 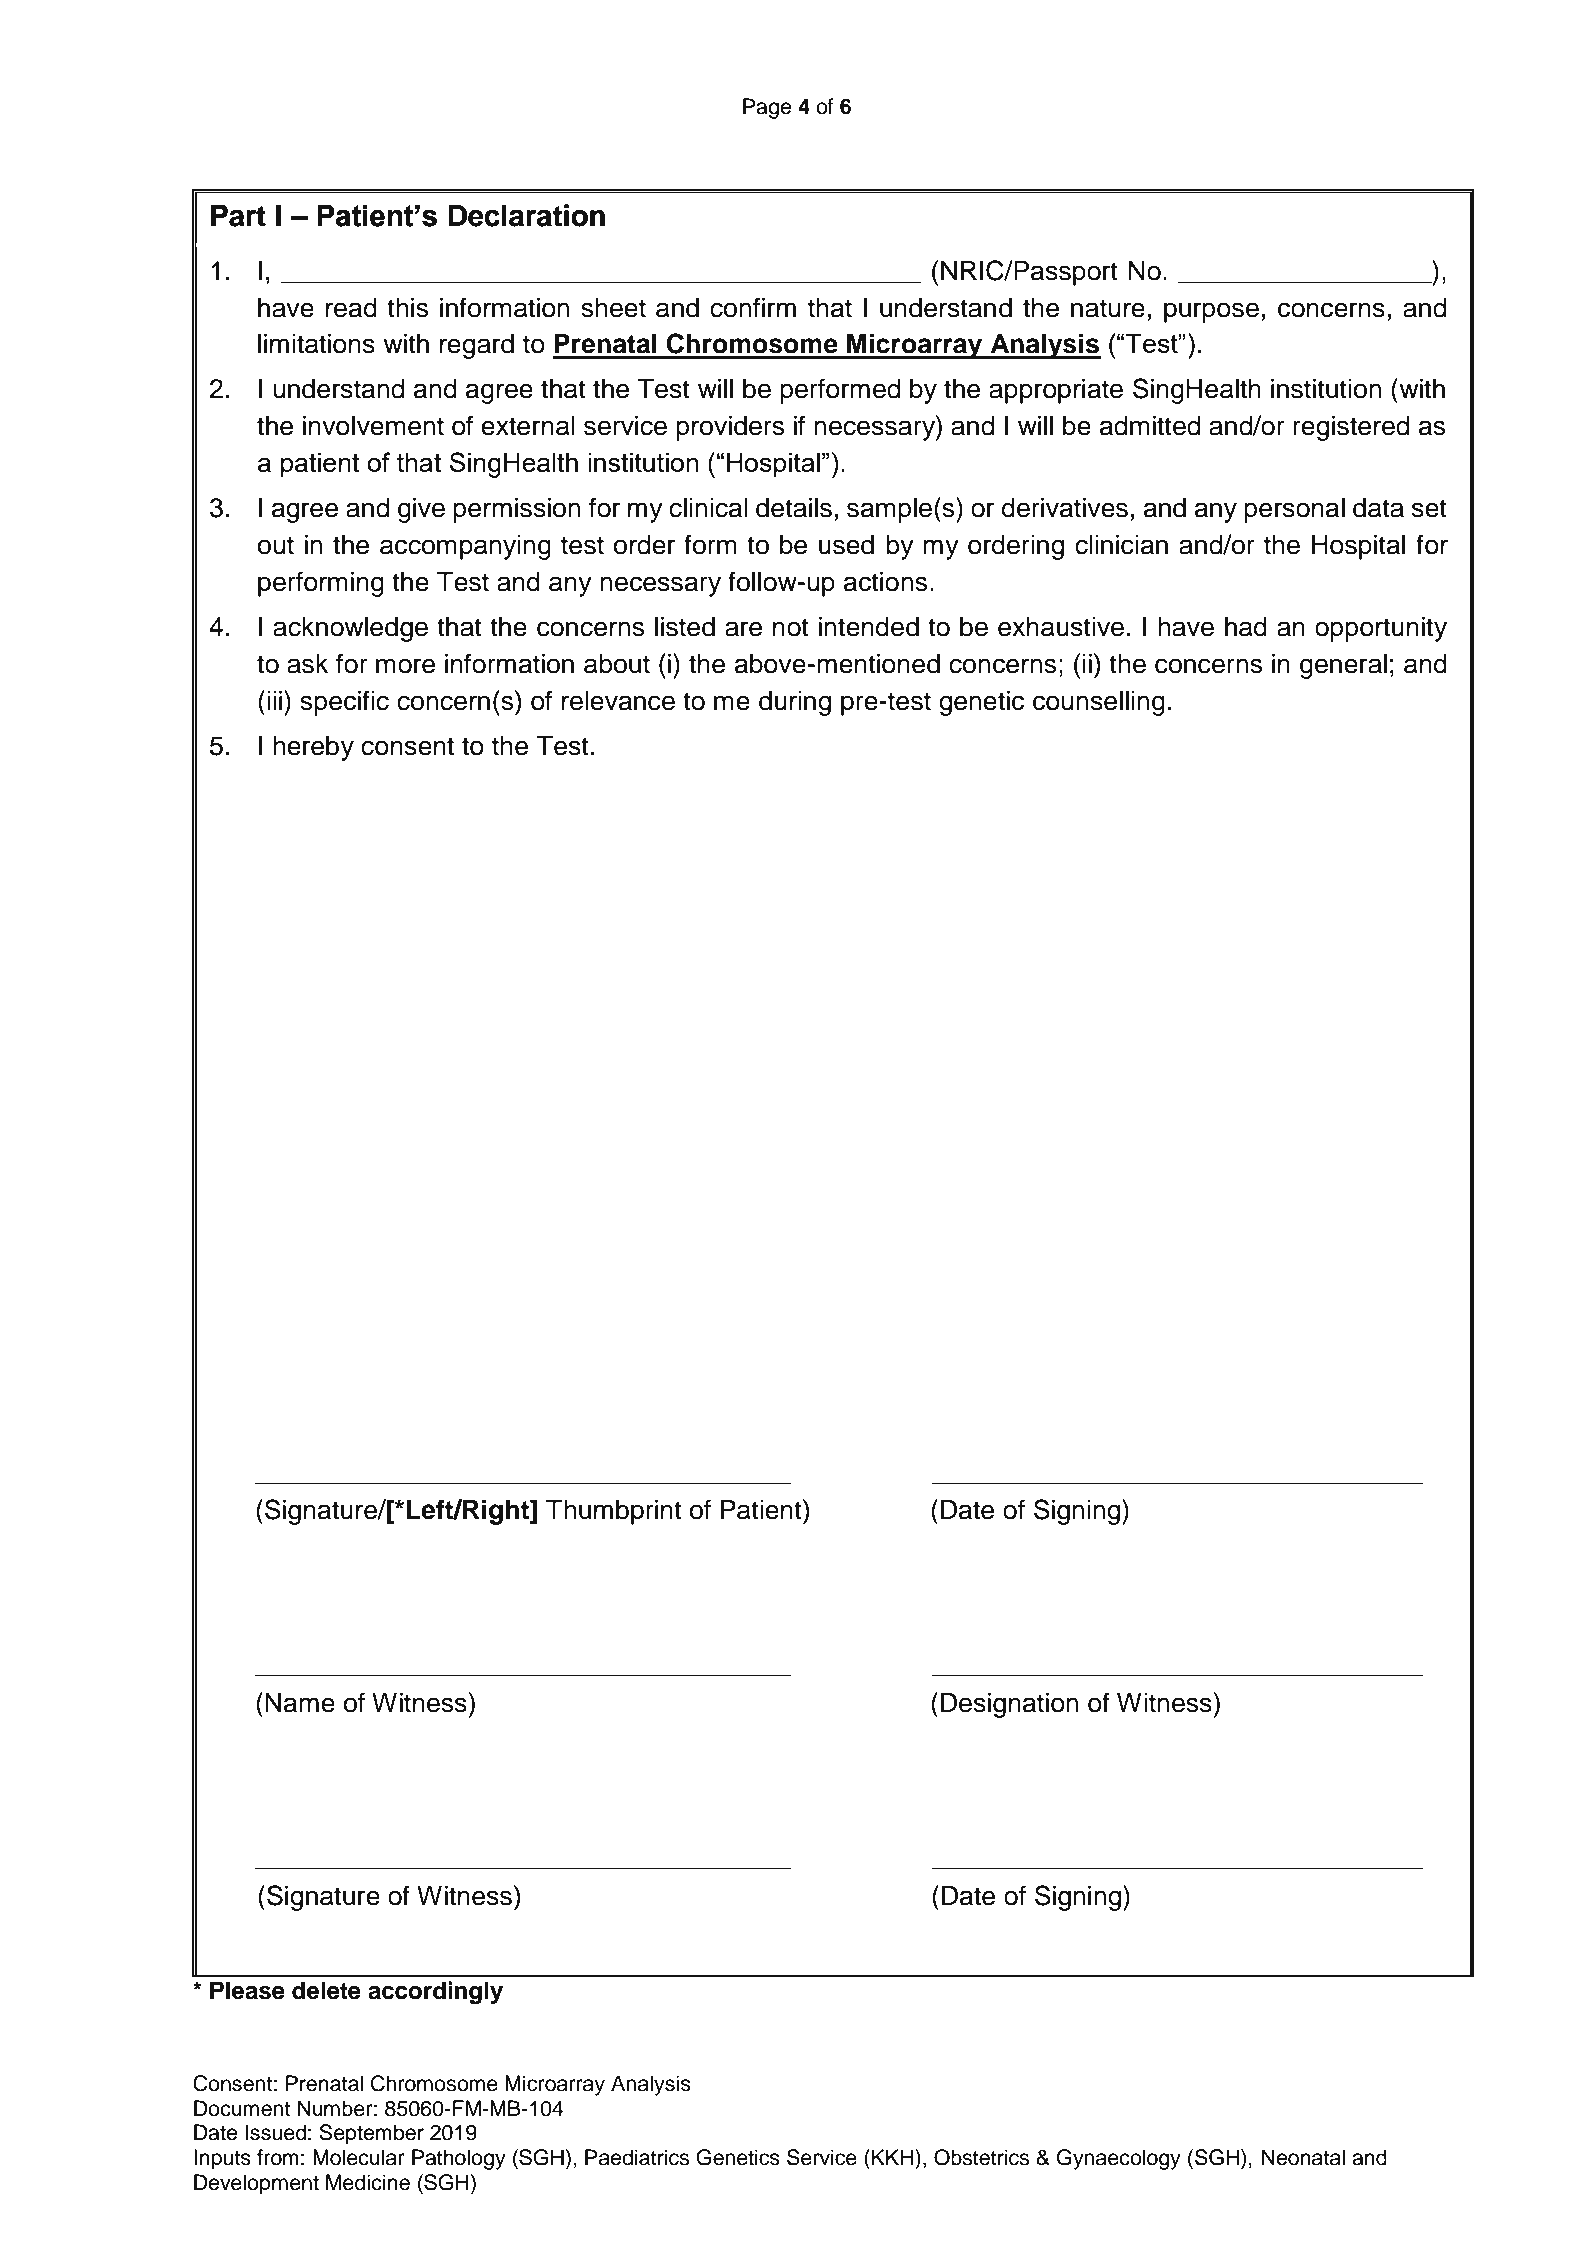 What do you see at coordinates (1343, 666) in the page?
I see `general` at bounding box center [1343, 666].
